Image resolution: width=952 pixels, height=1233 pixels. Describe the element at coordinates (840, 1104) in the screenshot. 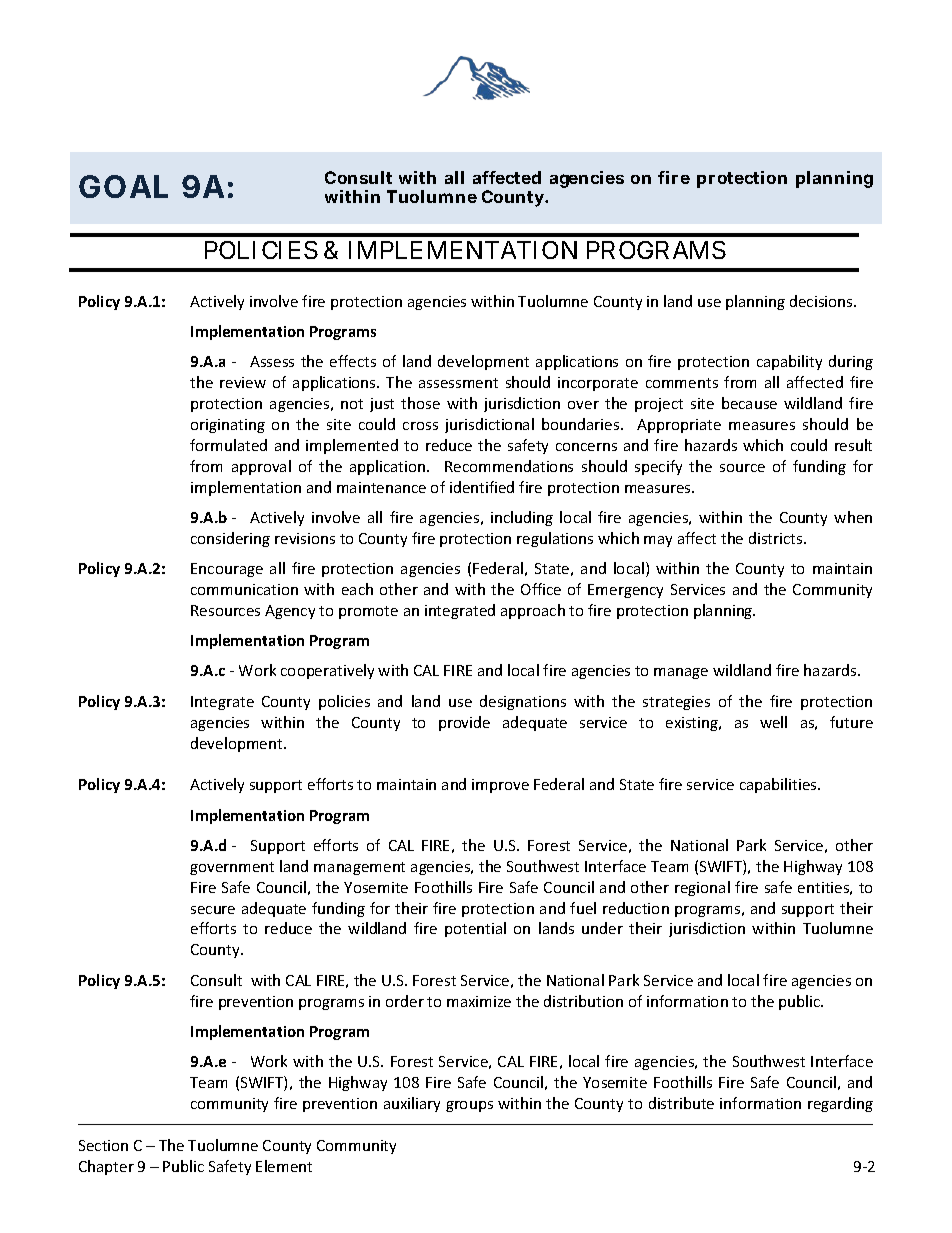

I see `regarding` at that location.
